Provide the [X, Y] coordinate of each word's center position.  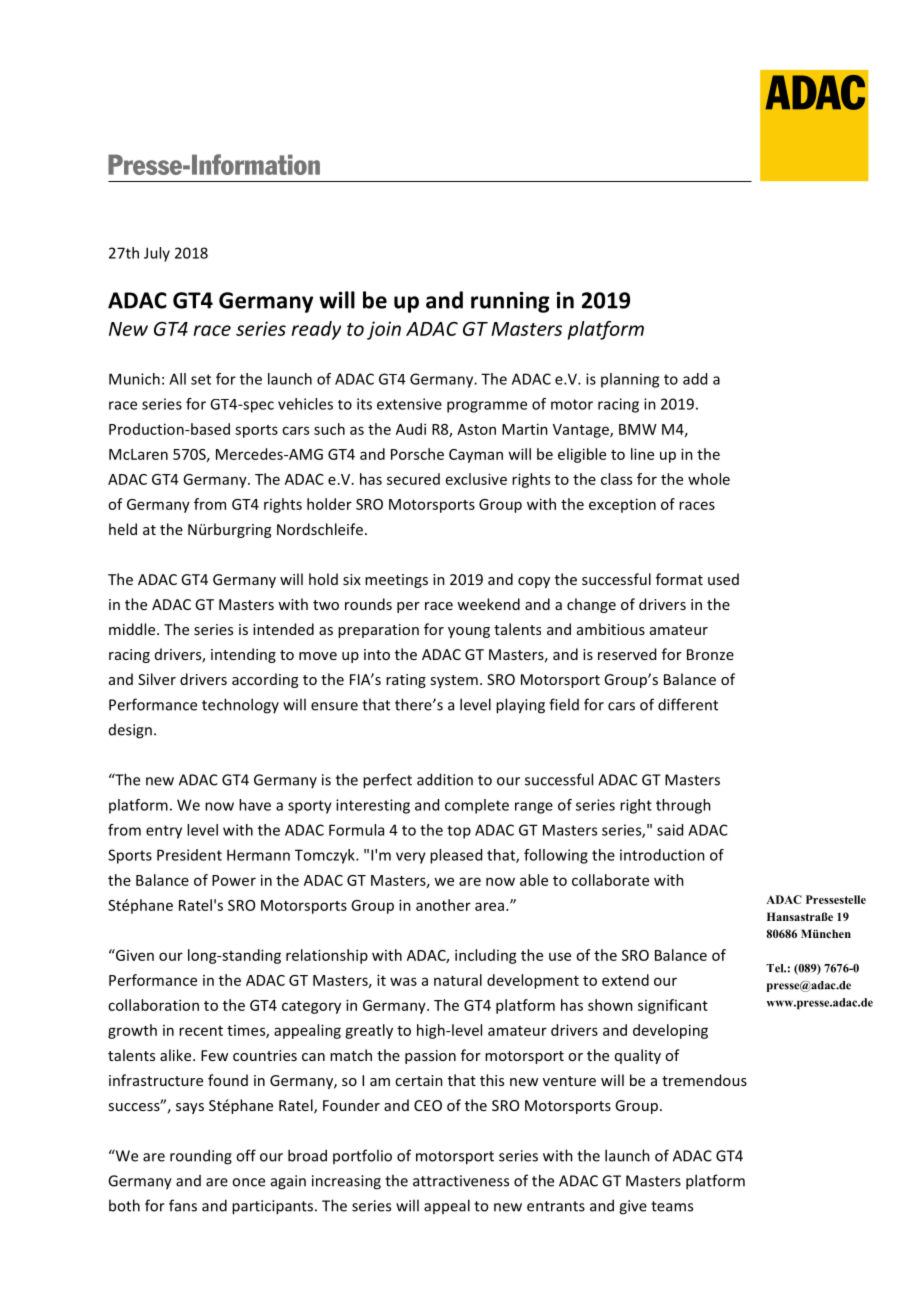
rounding [201, 1157]
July [157, 254]
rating [406, 681]
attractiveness [461, 1181]
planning [630, 380]
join [384, 330]
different [688, 704]
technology [240, 706]
